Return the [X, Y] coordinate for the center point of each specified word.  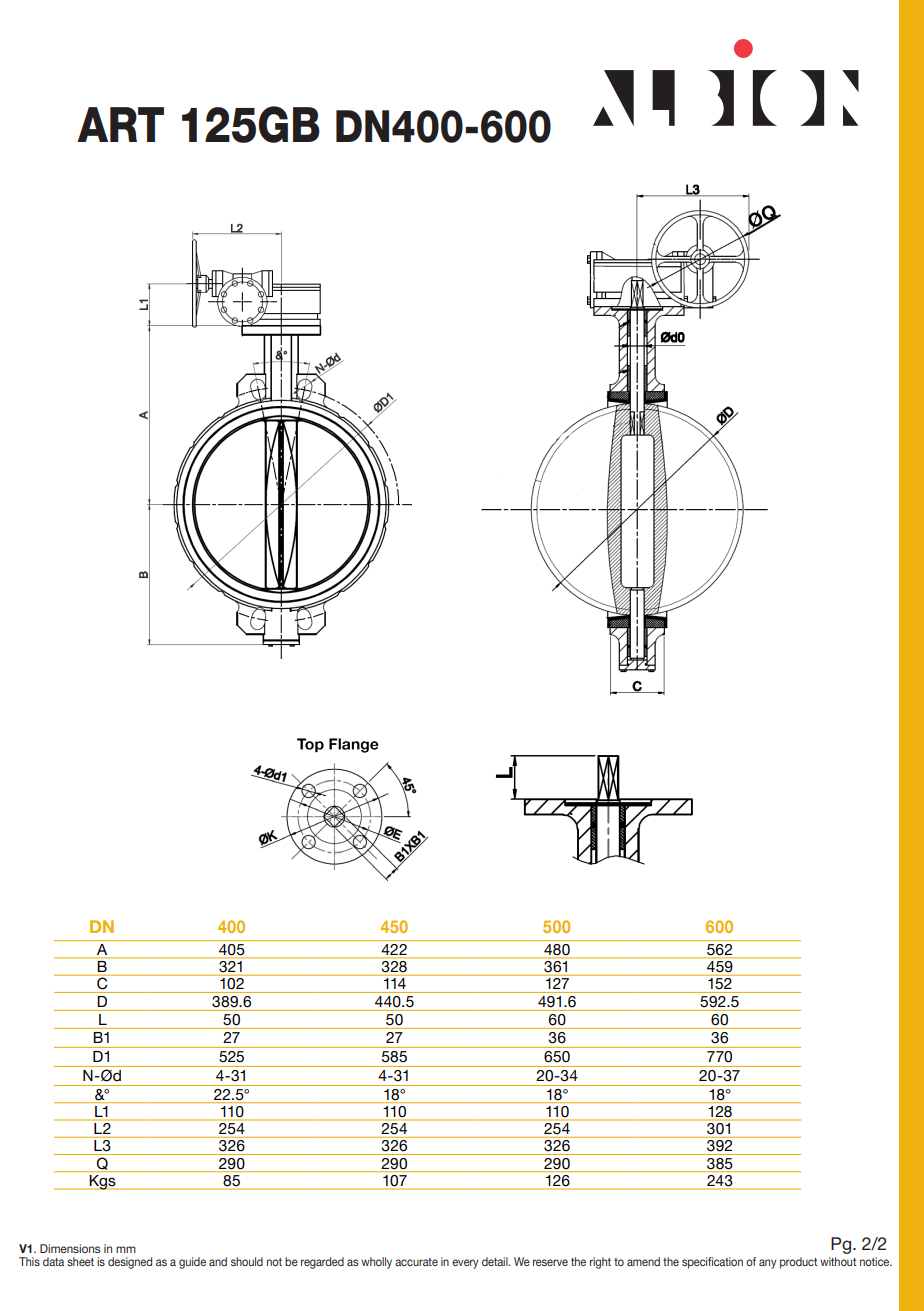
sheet [80, 1261]
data [53, 1261]
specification [712, 1263]
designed [130, 1263]
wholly [376, 1263]
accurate [416, 1262]
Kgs [103, 1182]
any [767, 1264]
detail [496, 1261]
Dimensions [70, 1248]
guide [192, 1263]
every [465, 1264]
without [838, 1261]
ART [120, 124]
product [798, 1263]
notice [876, 1261]
